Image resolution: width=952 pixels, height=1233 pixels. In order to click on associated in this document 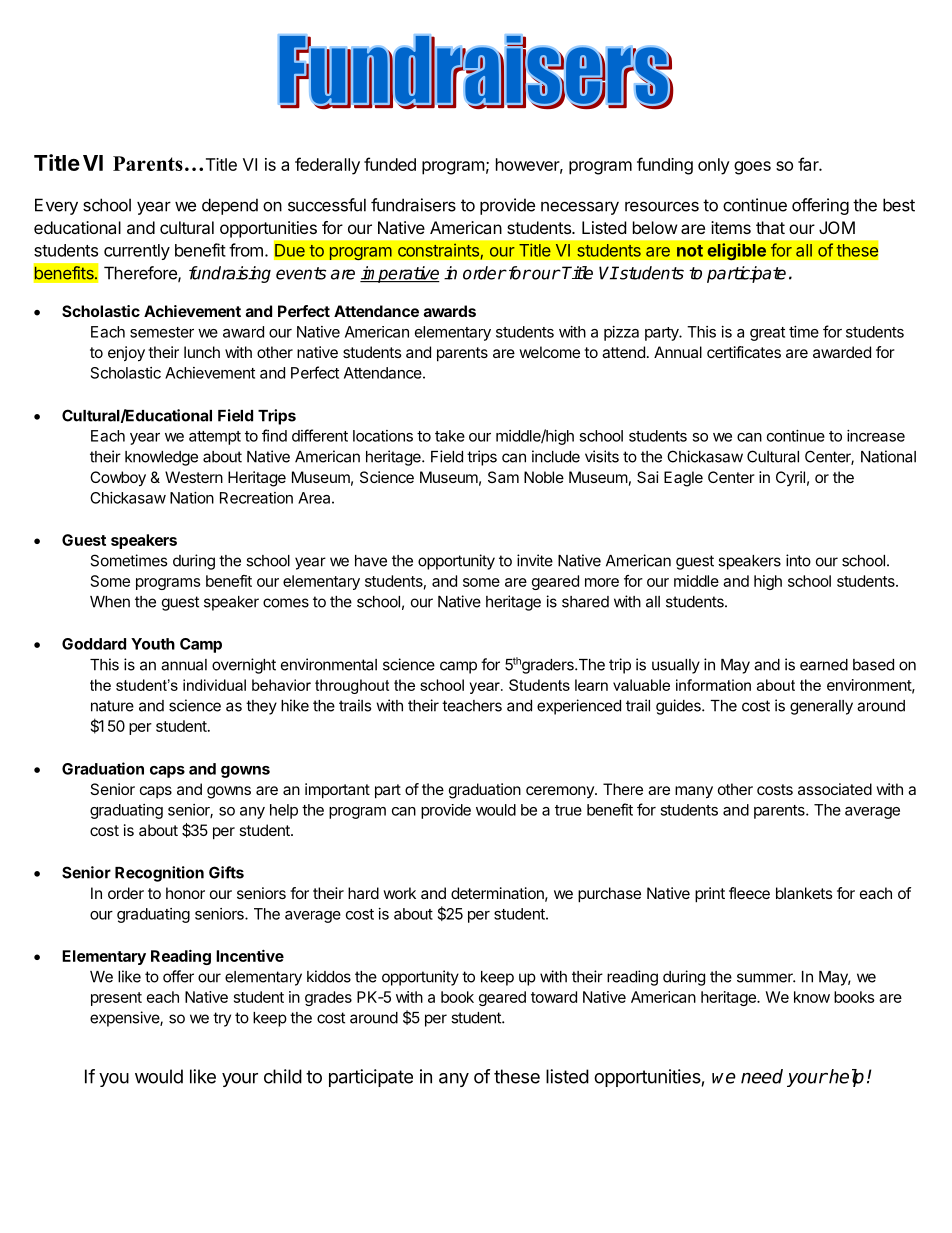, I will do `click(835, 789)`.
